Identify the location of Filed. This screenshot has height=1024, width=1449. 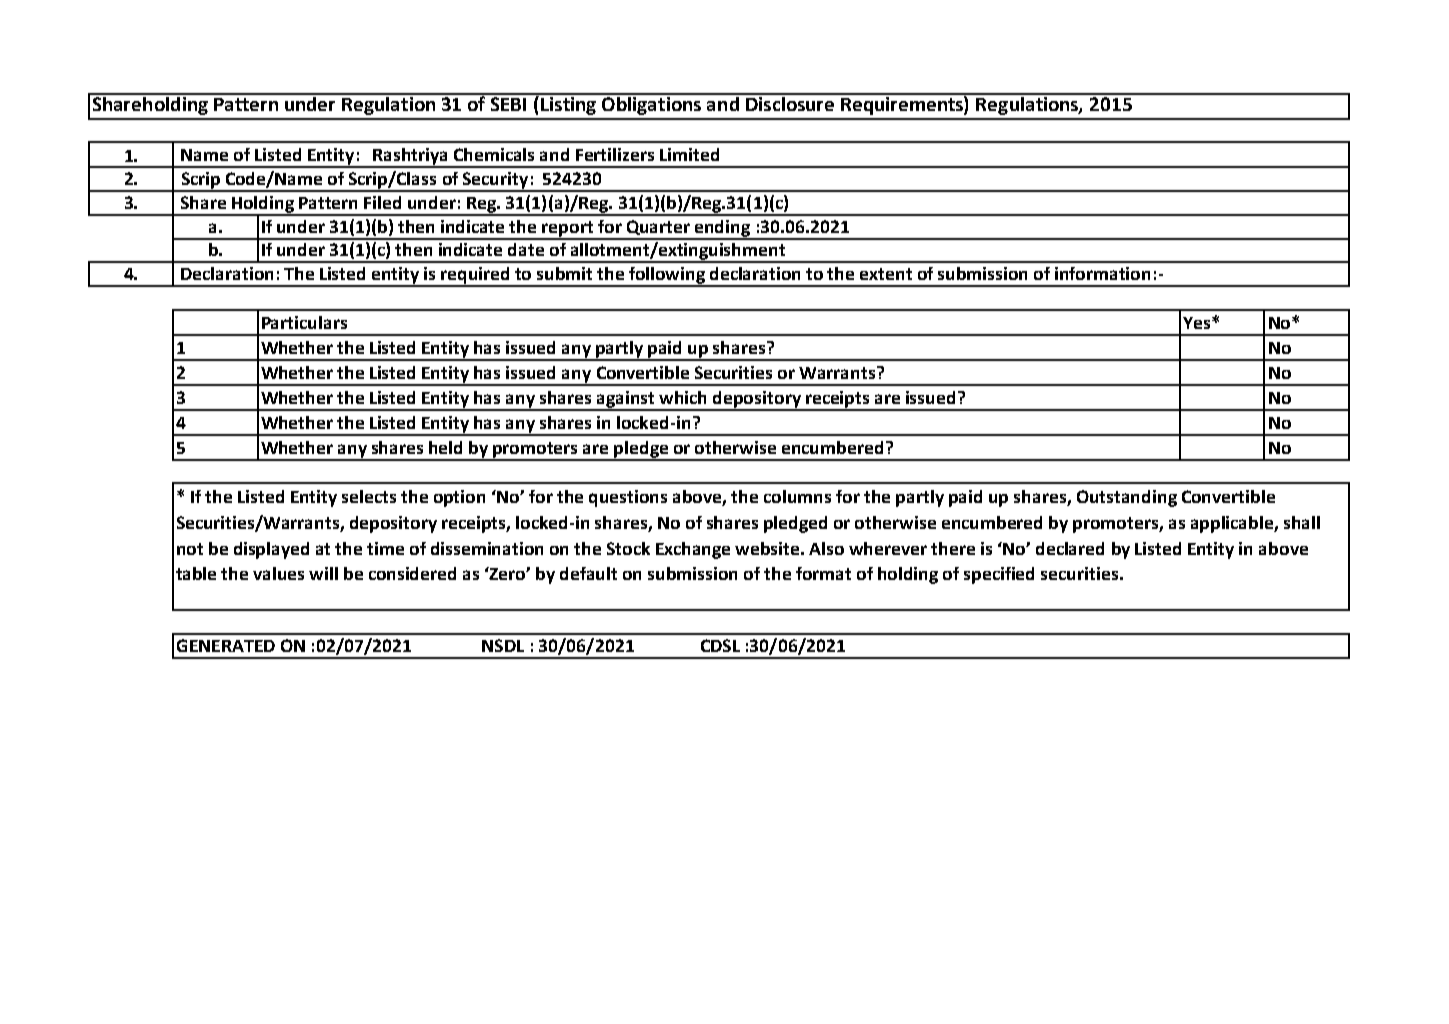
(382, 202).
